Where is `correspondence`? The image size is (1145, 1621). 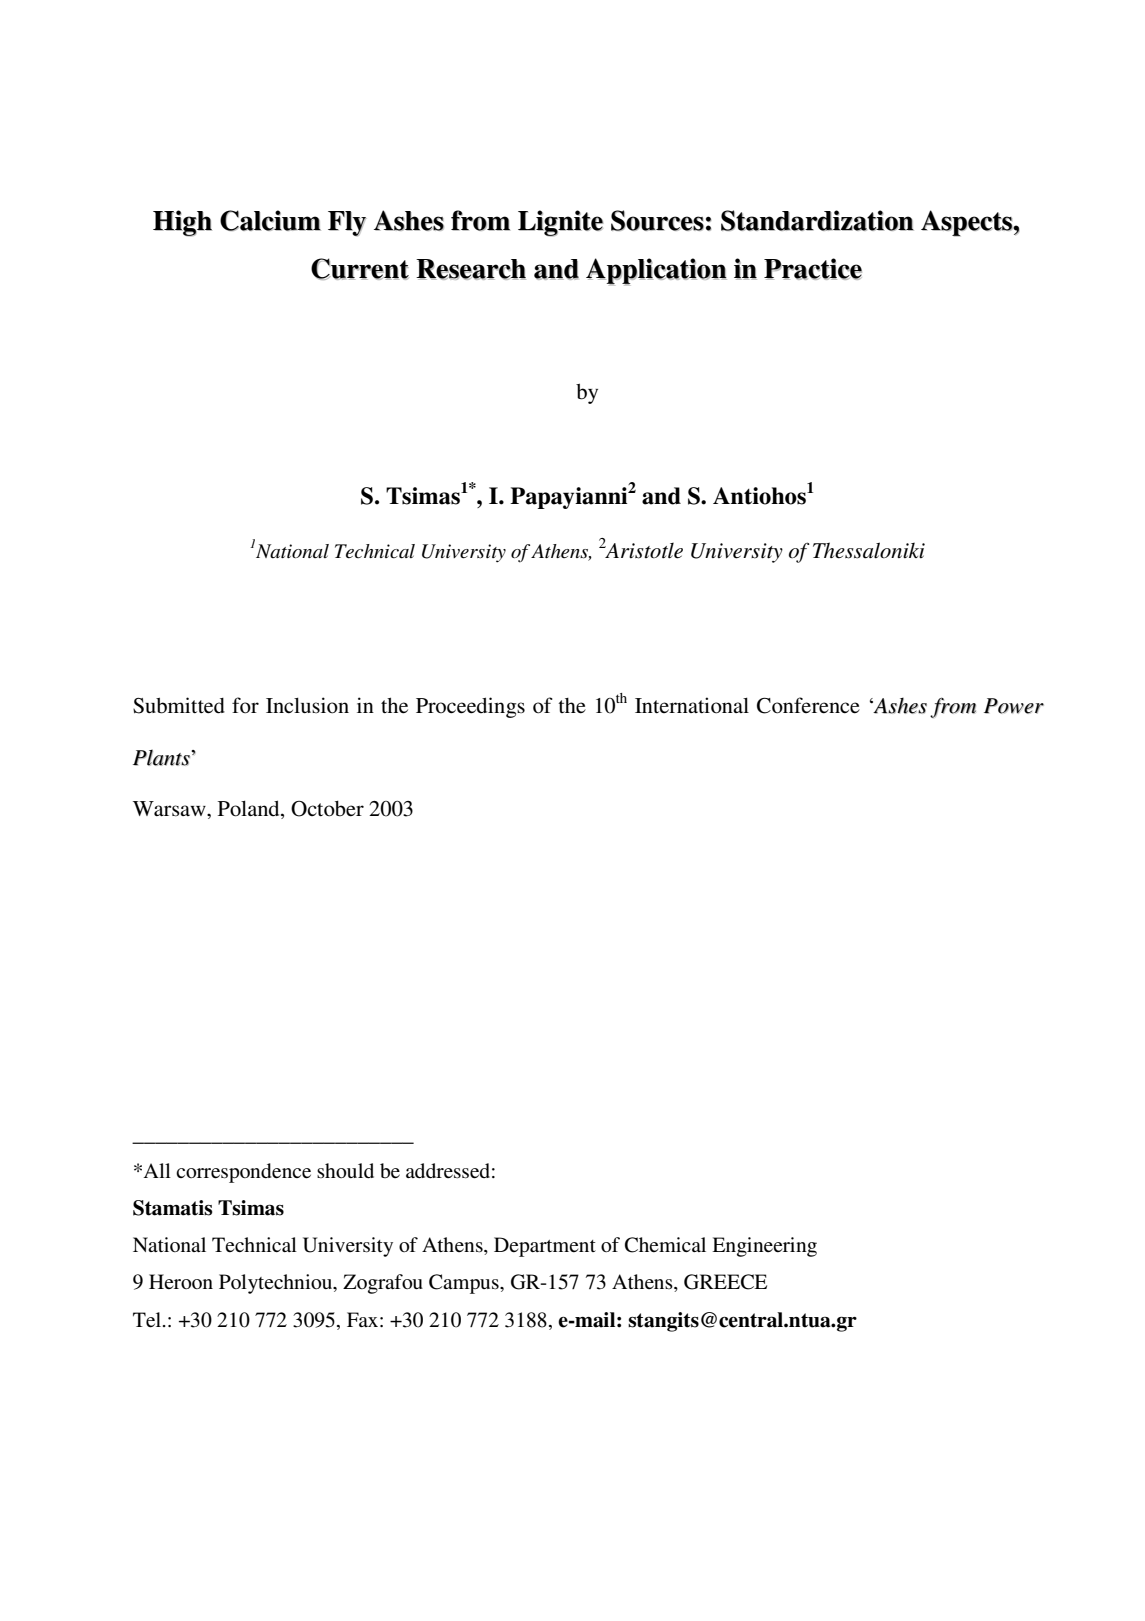
correspondence is located at coordinates (243, 1173).
